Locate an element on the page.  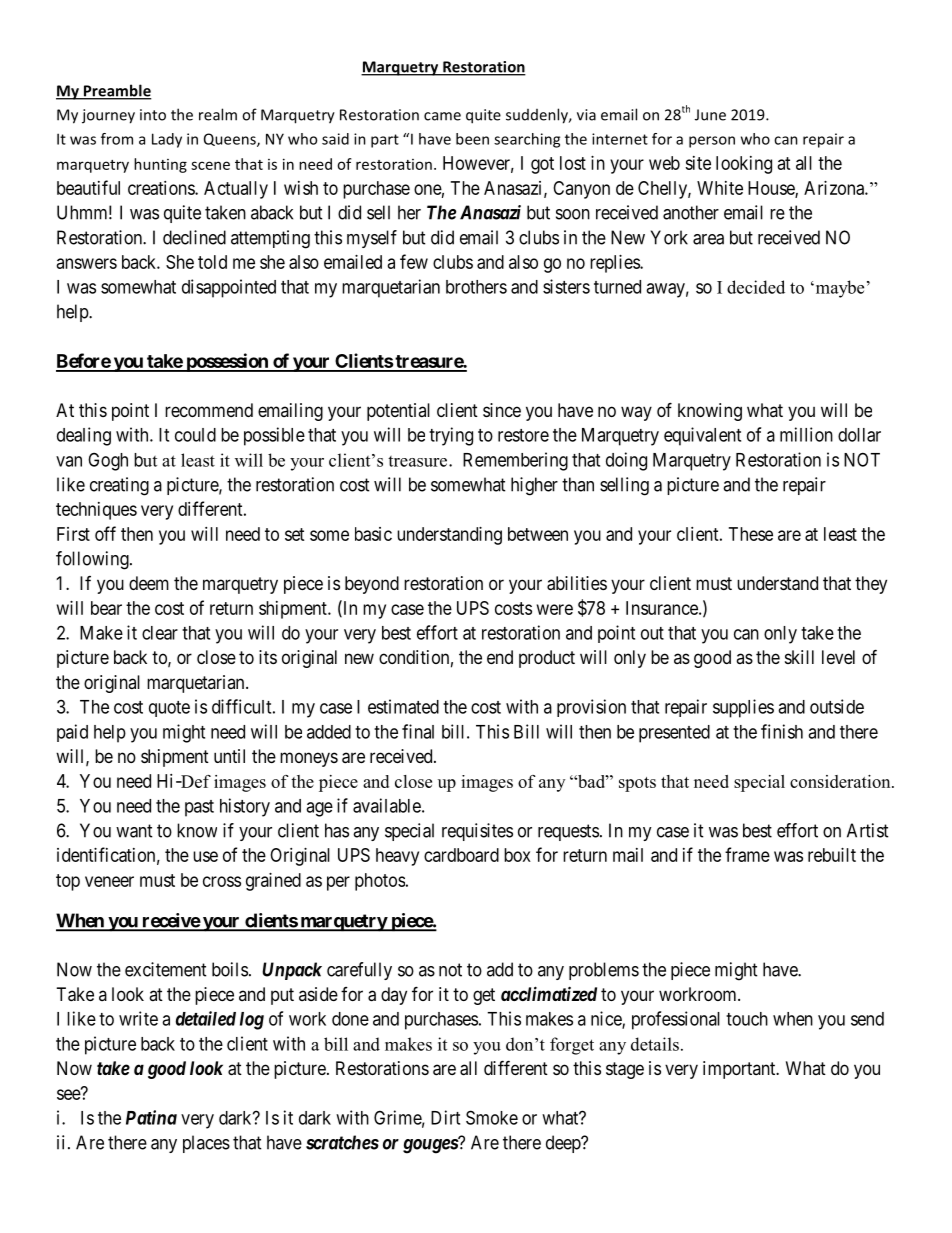
clear is located at coordinates (160, 633).
